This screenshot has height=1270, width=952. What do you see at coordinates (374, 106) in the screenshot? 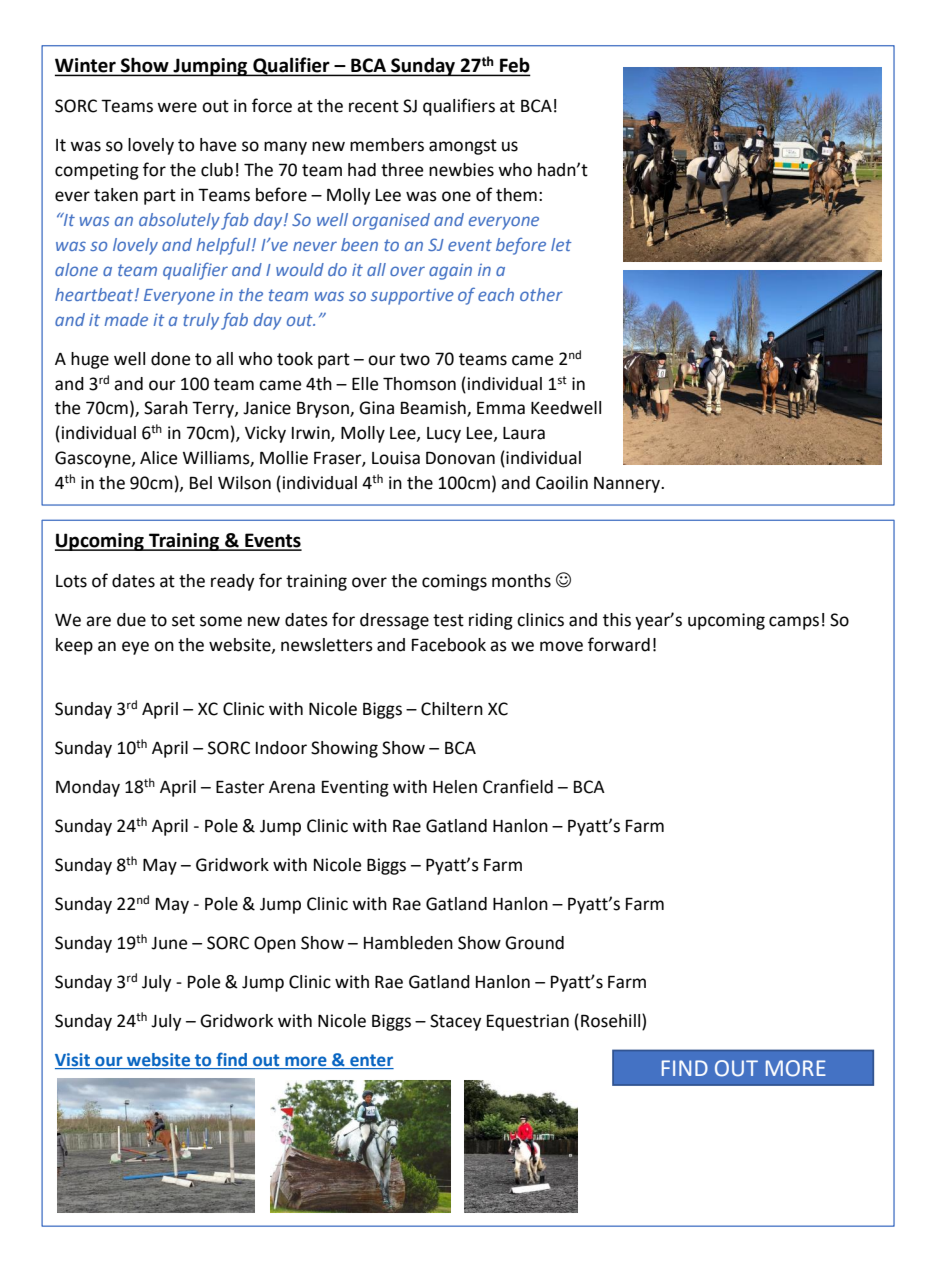
I see `recent` at bounding box center [374, 106].
